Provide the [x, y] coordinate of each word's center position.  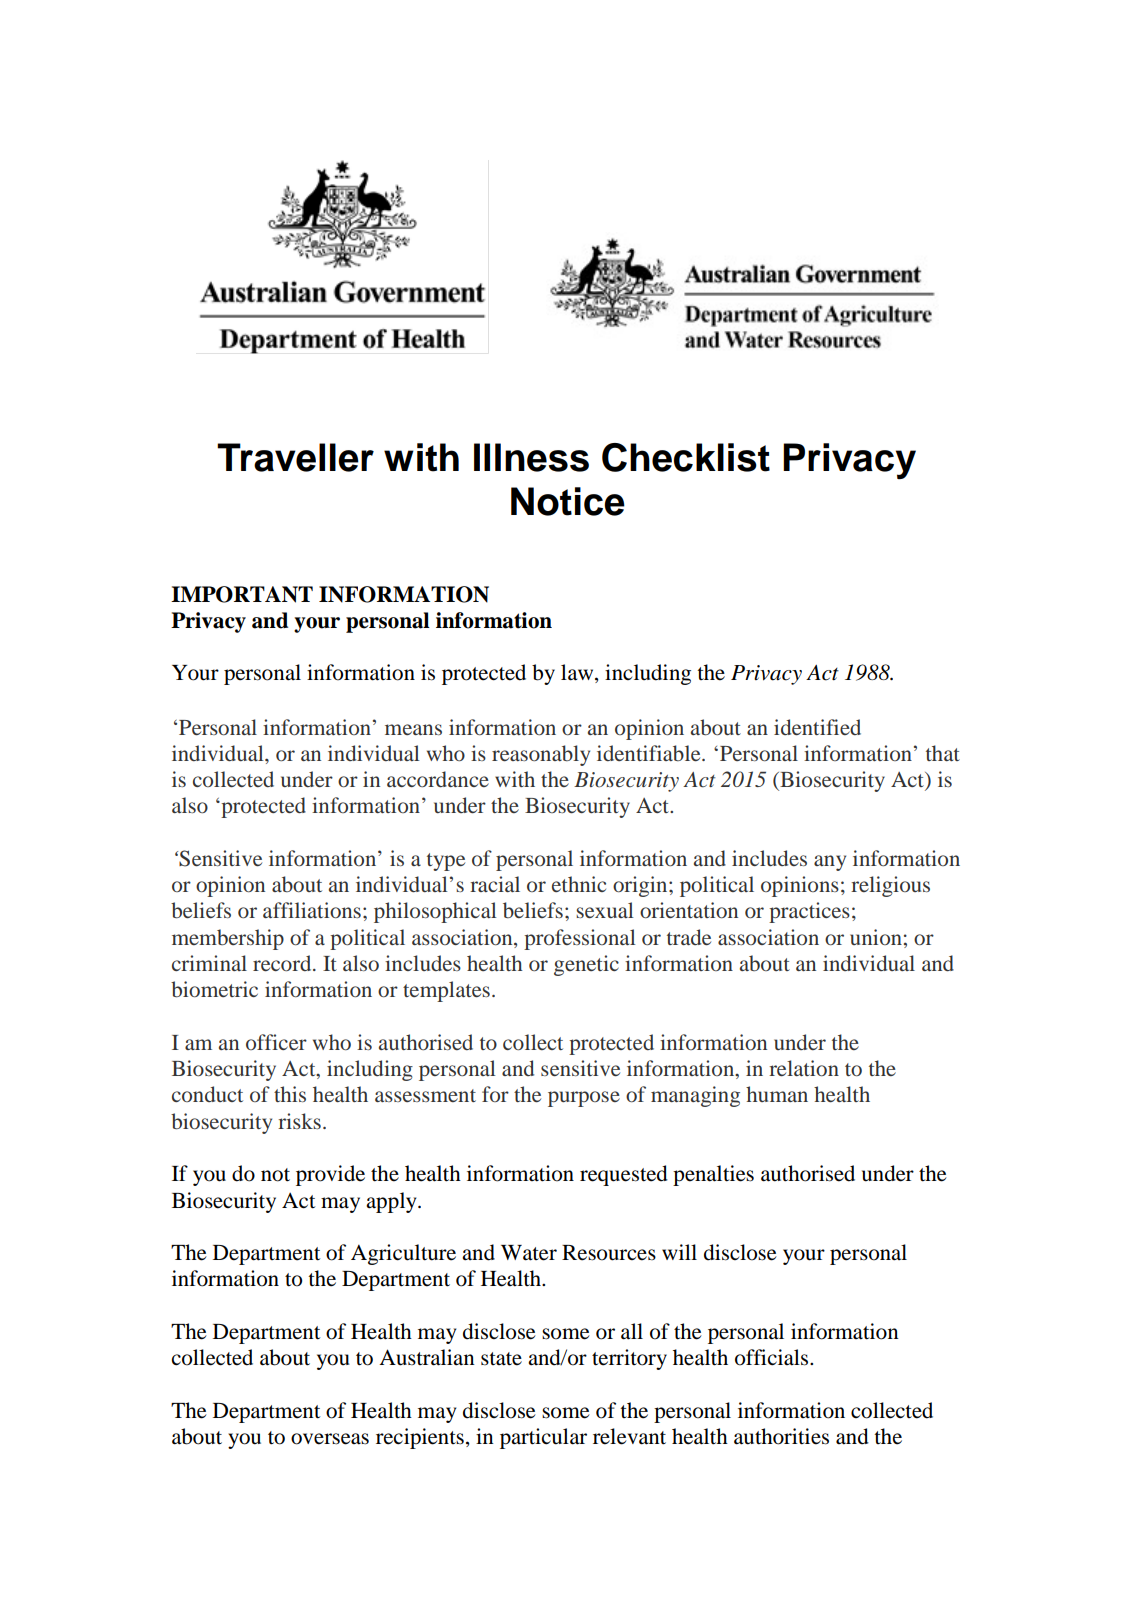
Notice [568, 501]
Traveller [295, 457]
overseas [330, 1439]
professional [580, 939]
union [876, 937]
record [283, 963]
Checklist [686, 457]
